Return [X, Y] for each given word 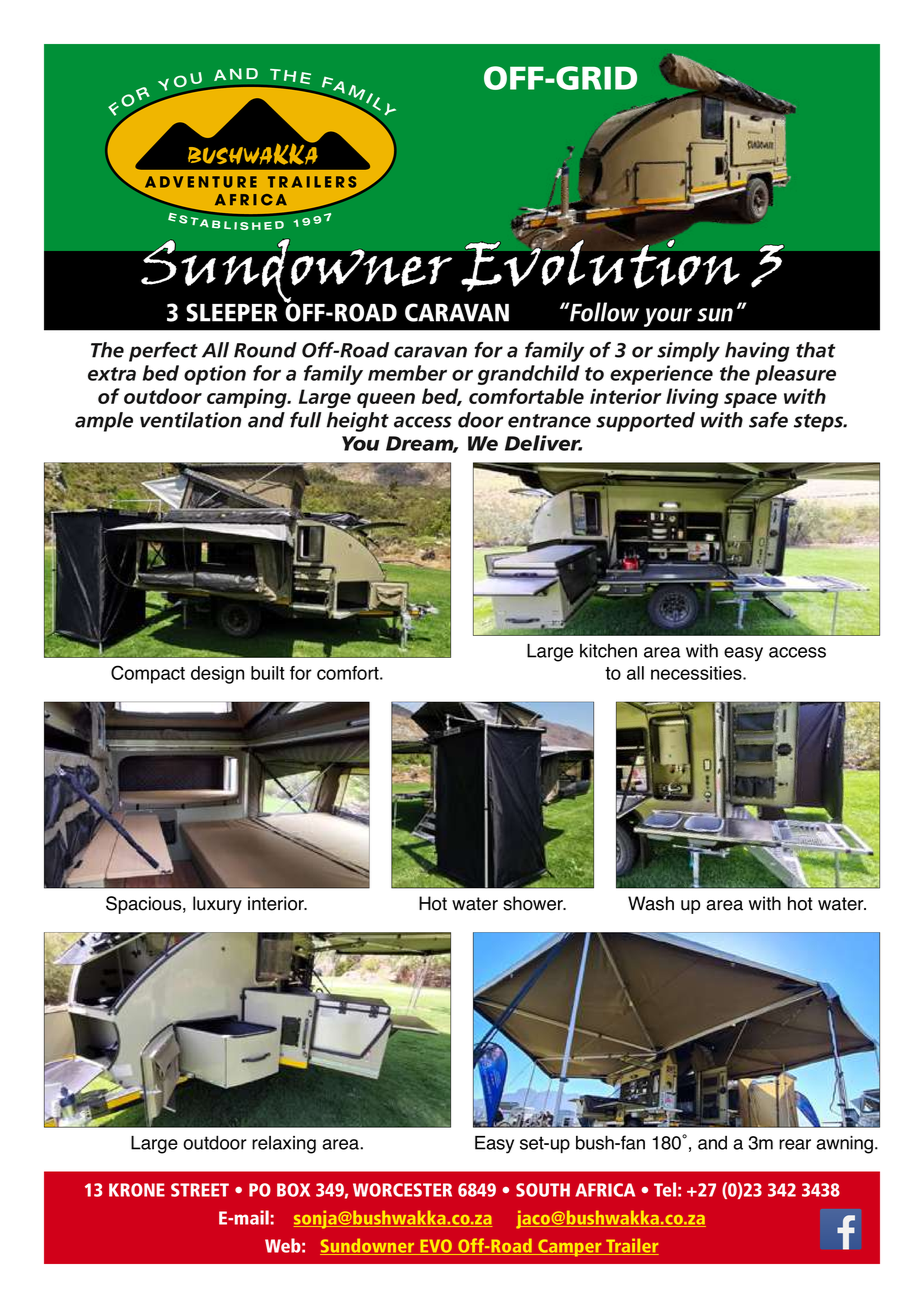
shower [534, 903]
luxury [217, 905]
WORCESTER [402, 1190]
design [217, 675]
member [407, 373]
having [757, 352]
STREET [200, 1190]
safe [768, 420]
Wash [651, 903]
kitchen [608, 651]
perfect [163, 352]
